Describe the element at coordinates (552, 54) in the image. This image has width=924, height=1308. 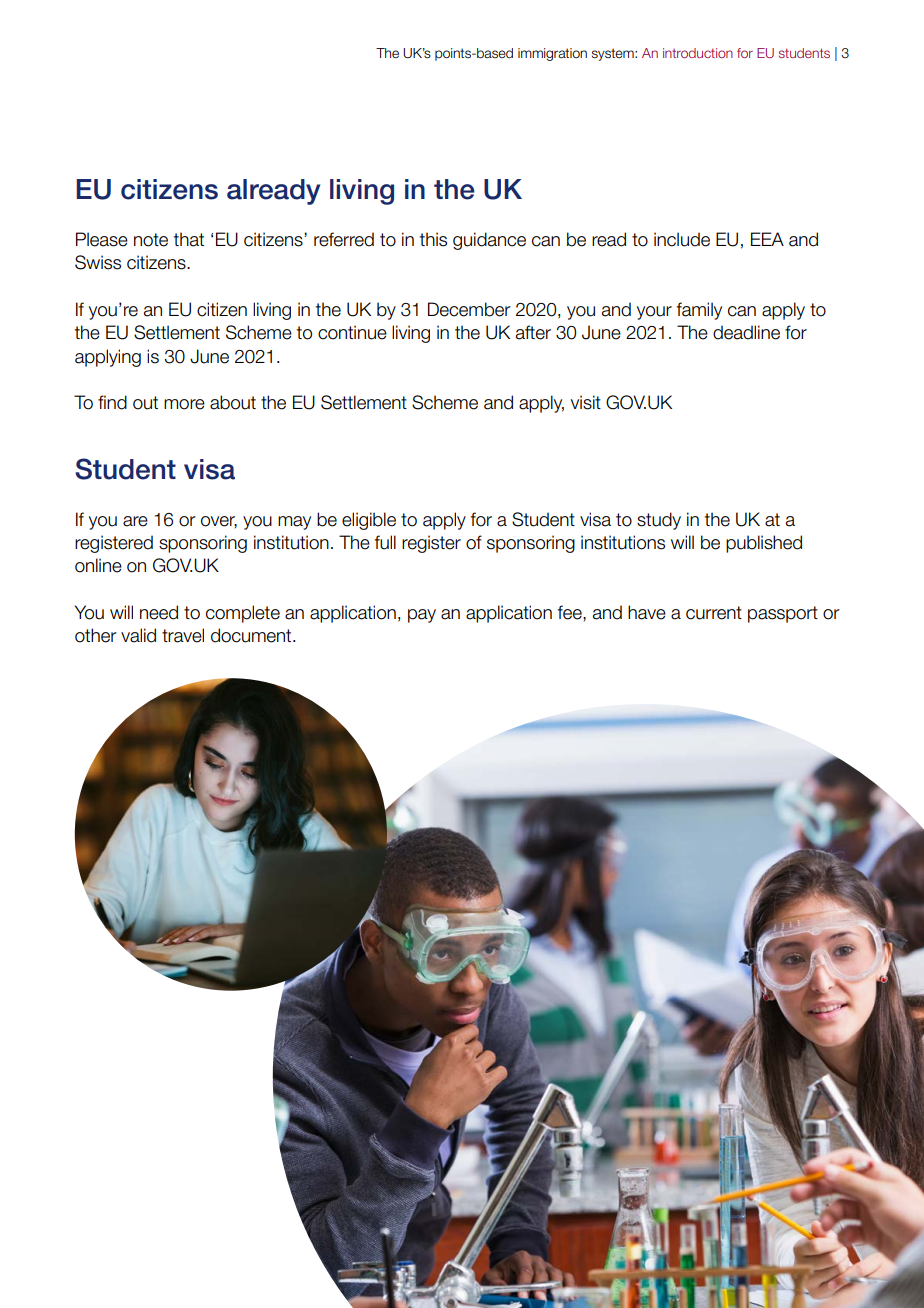
I see `immigration` at that location.
